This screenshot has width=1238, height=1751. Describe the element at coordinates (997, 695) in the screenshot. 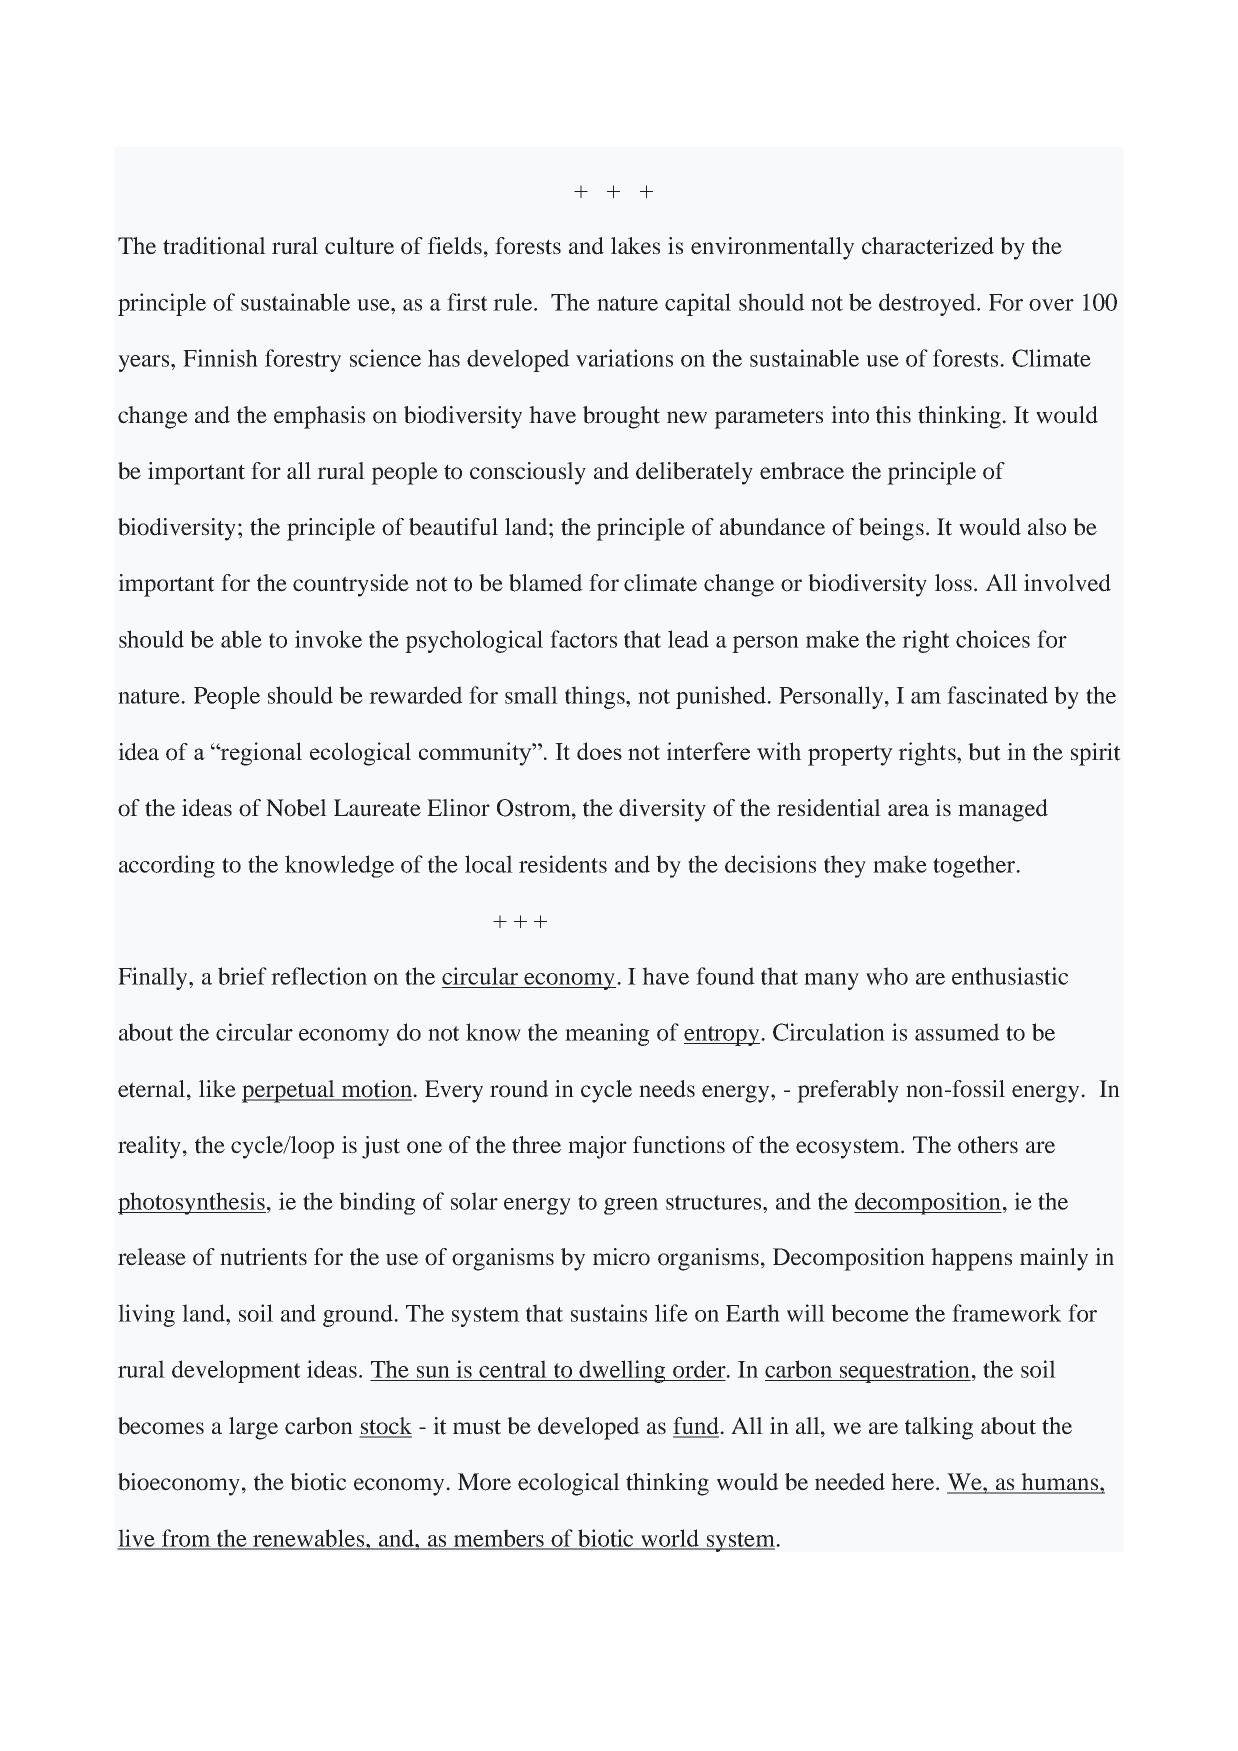

I see `fascinated` at that location.
